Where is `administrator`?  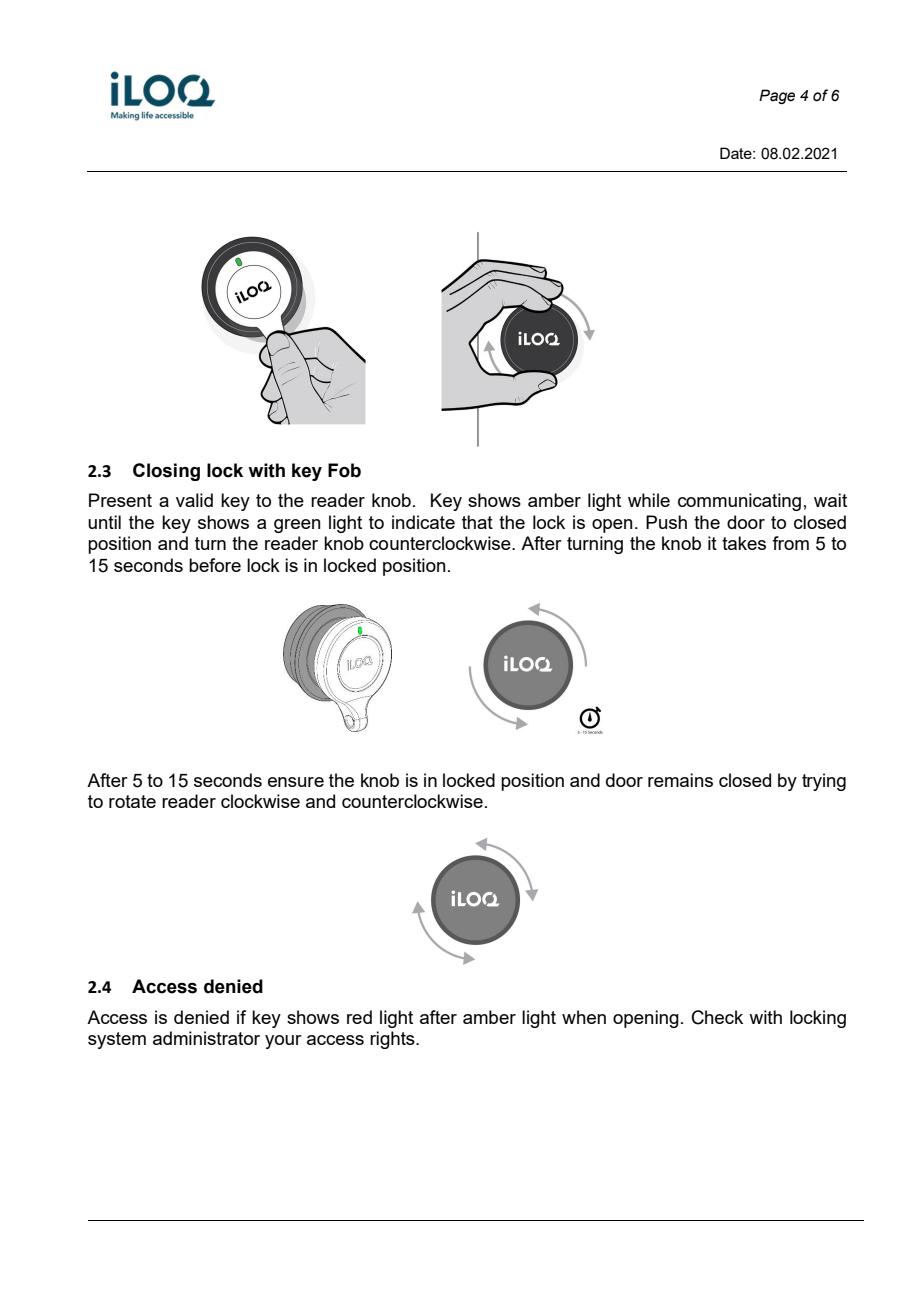 administrator is located at coordinates (206, 1038).
